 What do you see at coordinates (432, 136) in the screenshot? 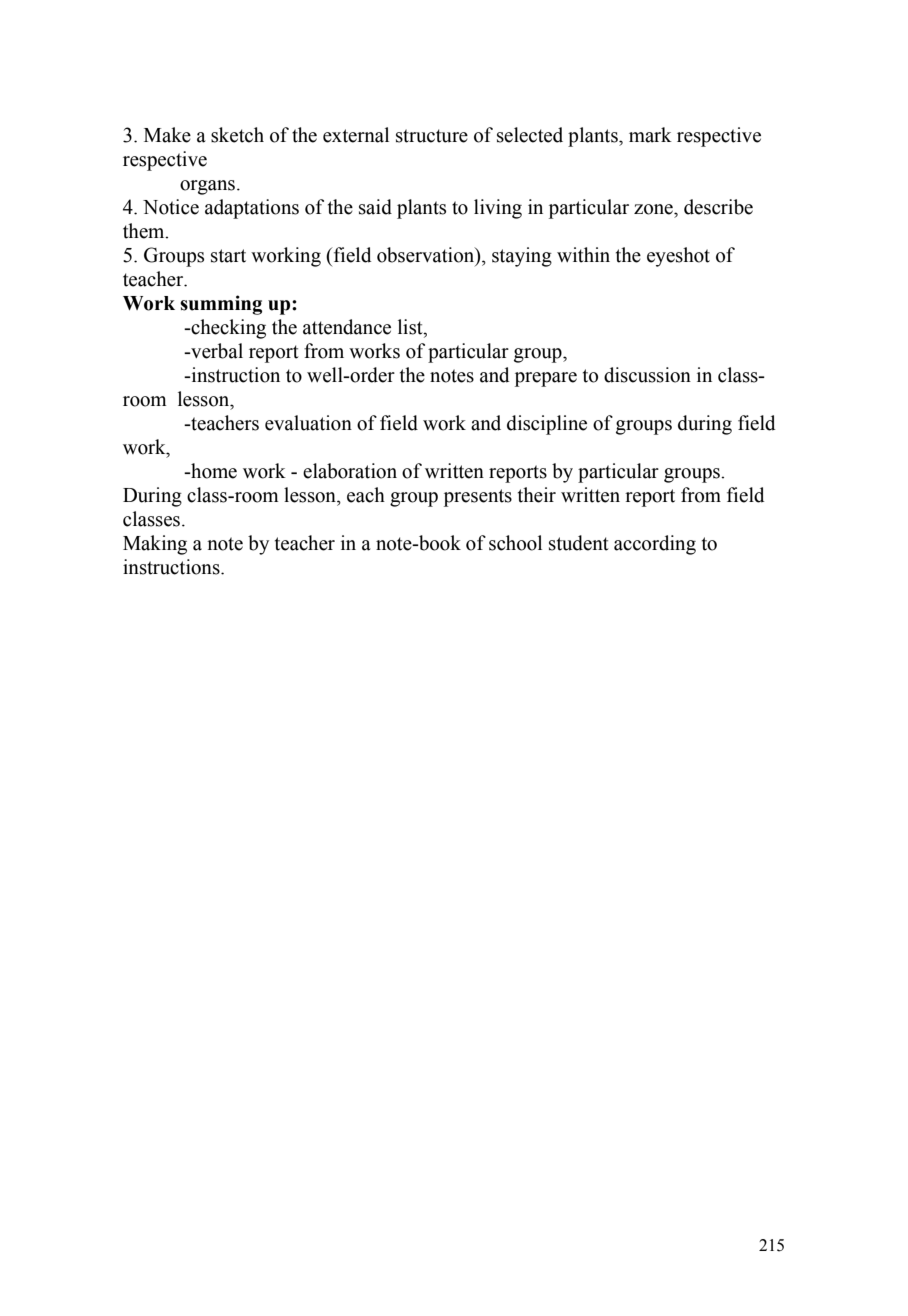
I see `structure` at bounding box center [432, 136].
